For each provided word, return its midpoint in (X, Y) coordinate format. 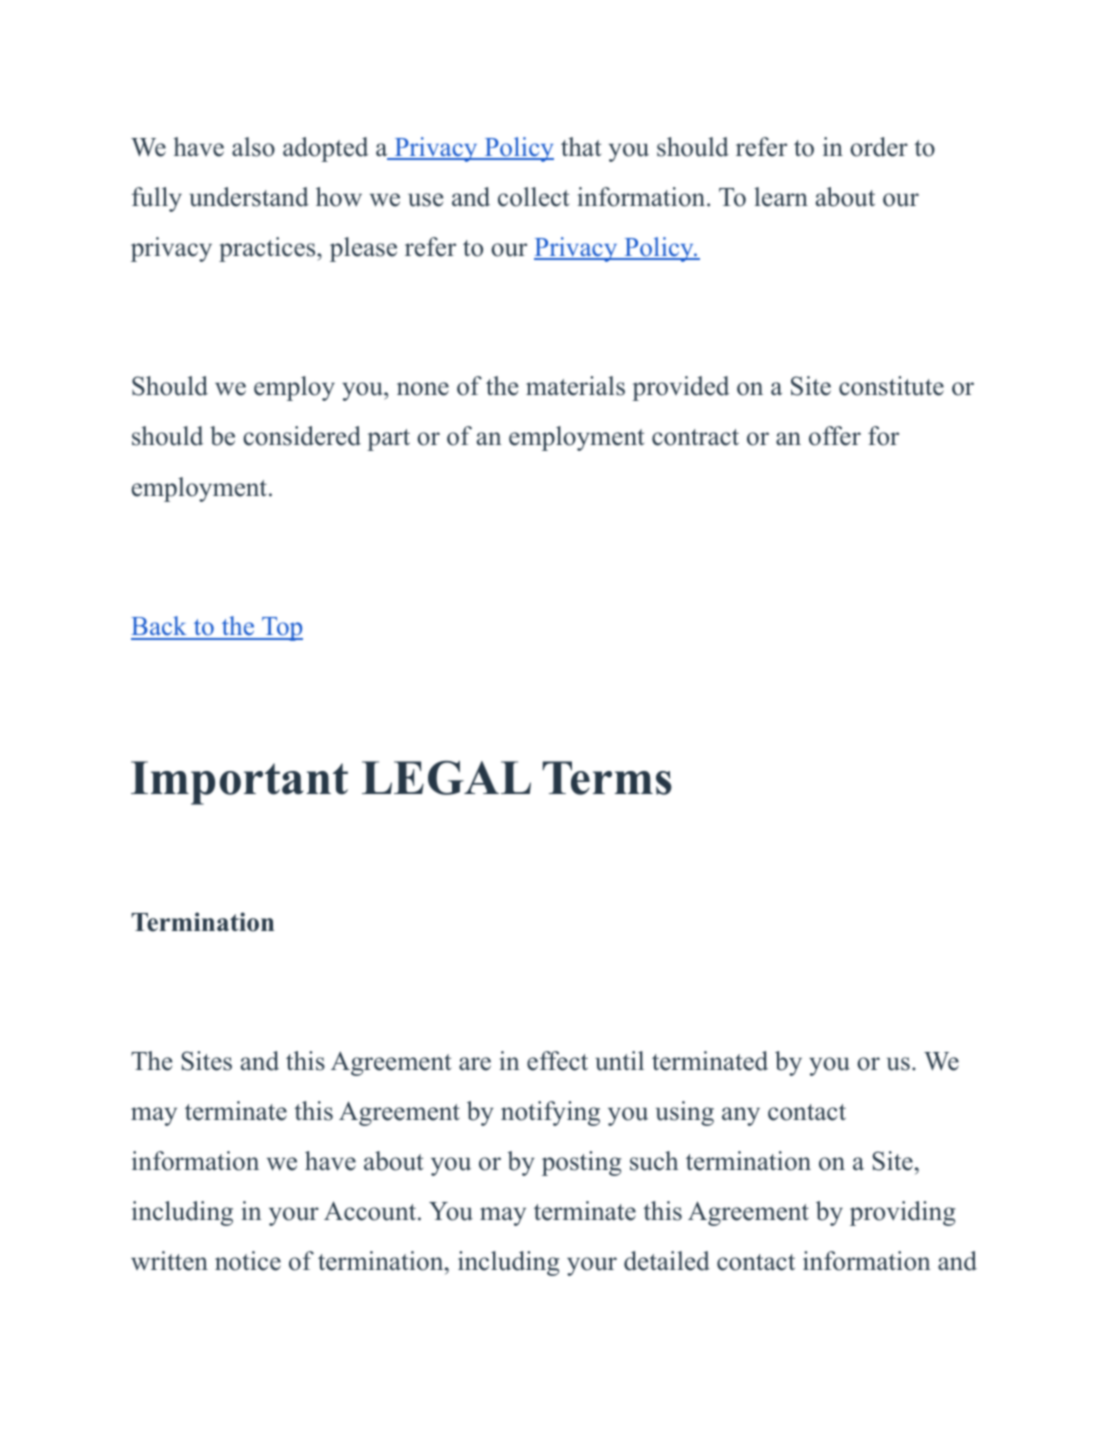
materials (575, 386)
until (619, 1061)
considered (302, 436)
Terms (607, 778)
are (475, 1064)
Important (239, 783)
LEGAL (446, 778)
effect (557, 1061)
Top (281, 629)
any (741, 1116)
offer (835, 436)
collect (533, 197)
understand (249, 197)
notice (248, 1261)
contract (695, 437)
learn (781, 197)
